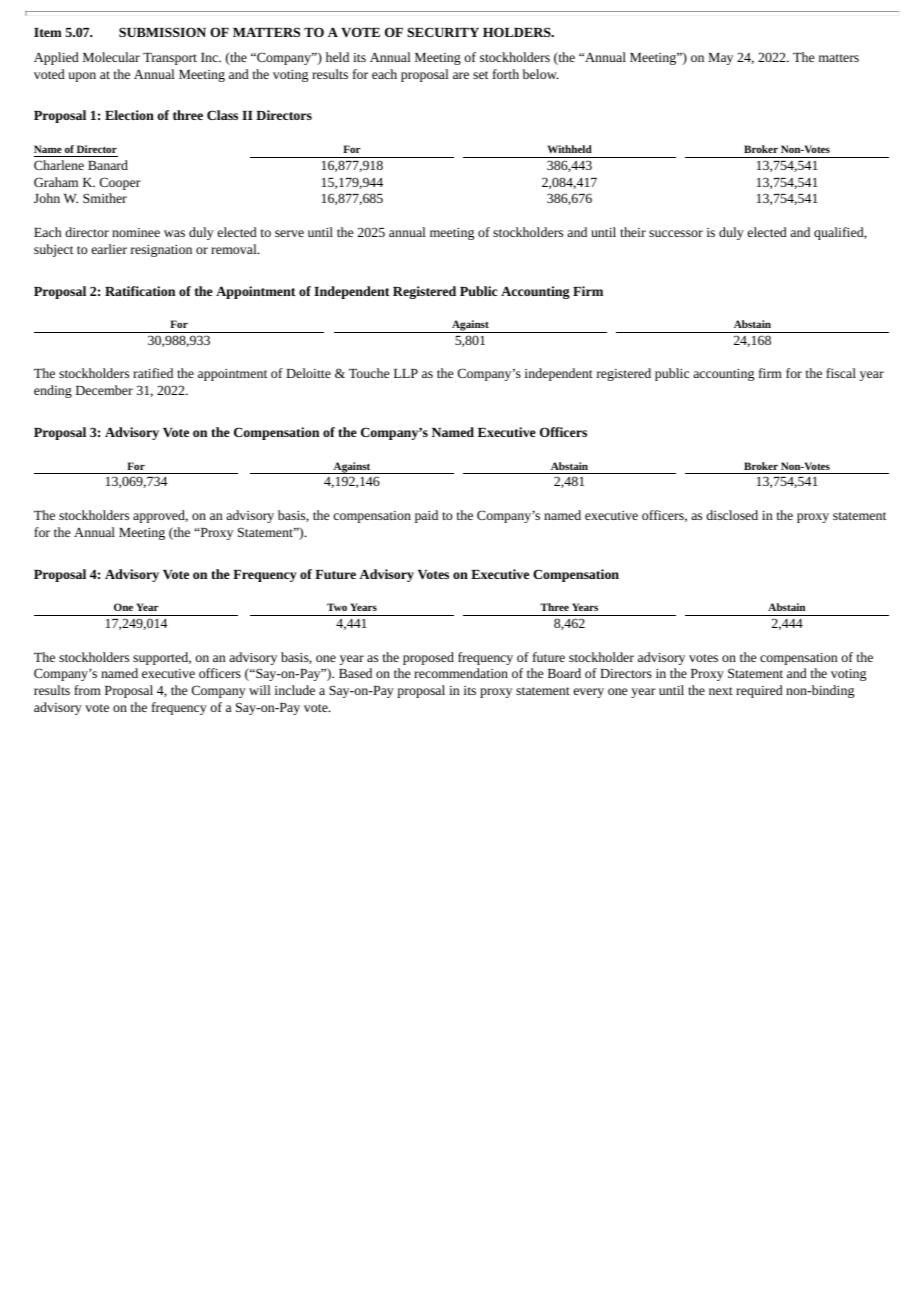 This screenshot has width=924, height=1308. What do you see at coordinates (406, 373) in the screenshot?
I see `LLP` at bounding box center [406, 373].
